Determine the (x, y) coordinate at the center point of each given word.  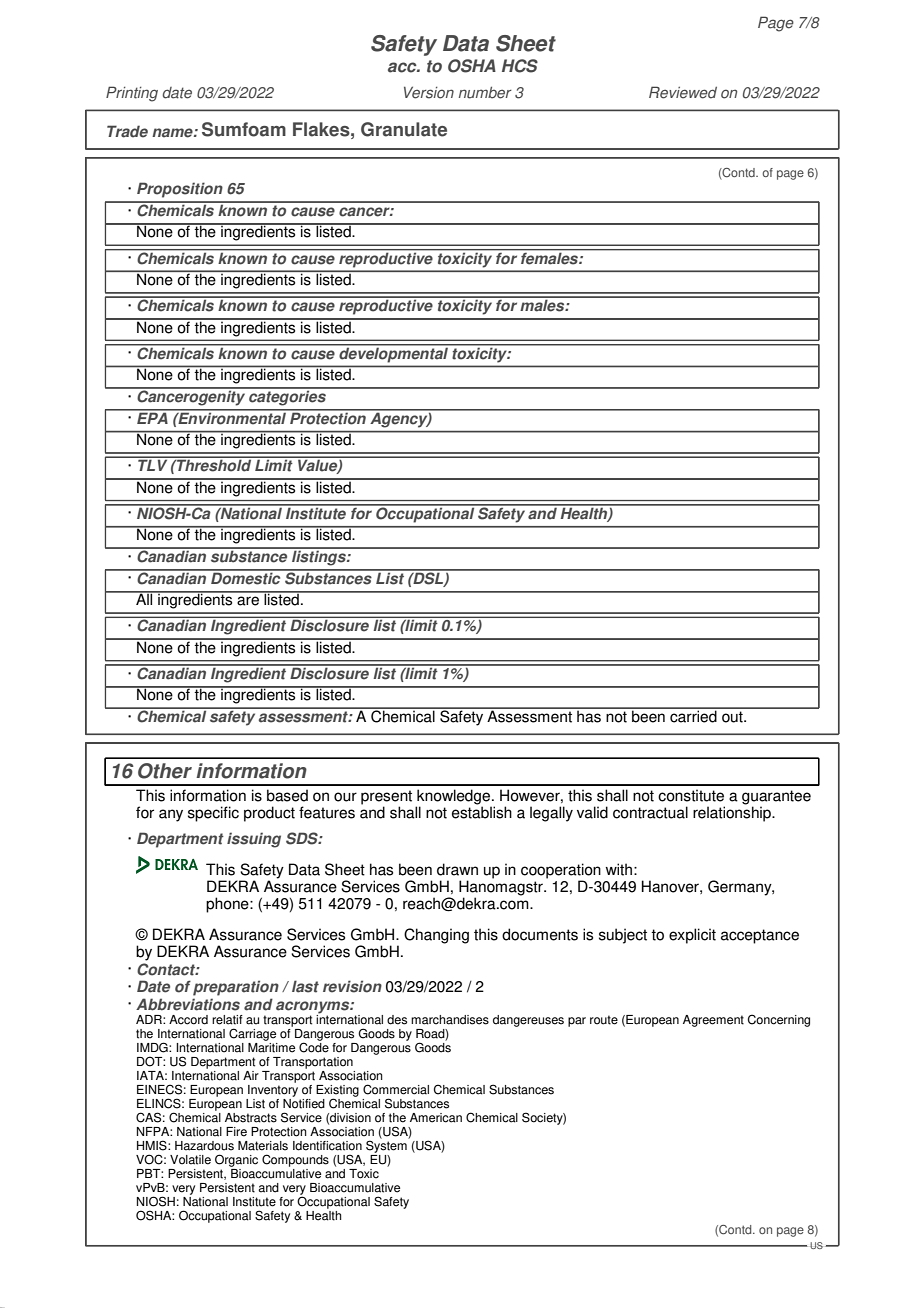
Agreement (713, 1021)
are (248, 601)
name (173, 133)
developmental (394, 353)
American (436, 1118)
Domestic (246, 577)
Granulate (404, 129)
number (485, 93)
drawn (457, 869)
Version (429, 92)
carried (693, 715)
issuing (254, 840)
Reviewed (683, 92)
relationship (733, 813)
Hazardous (204, 1146)
